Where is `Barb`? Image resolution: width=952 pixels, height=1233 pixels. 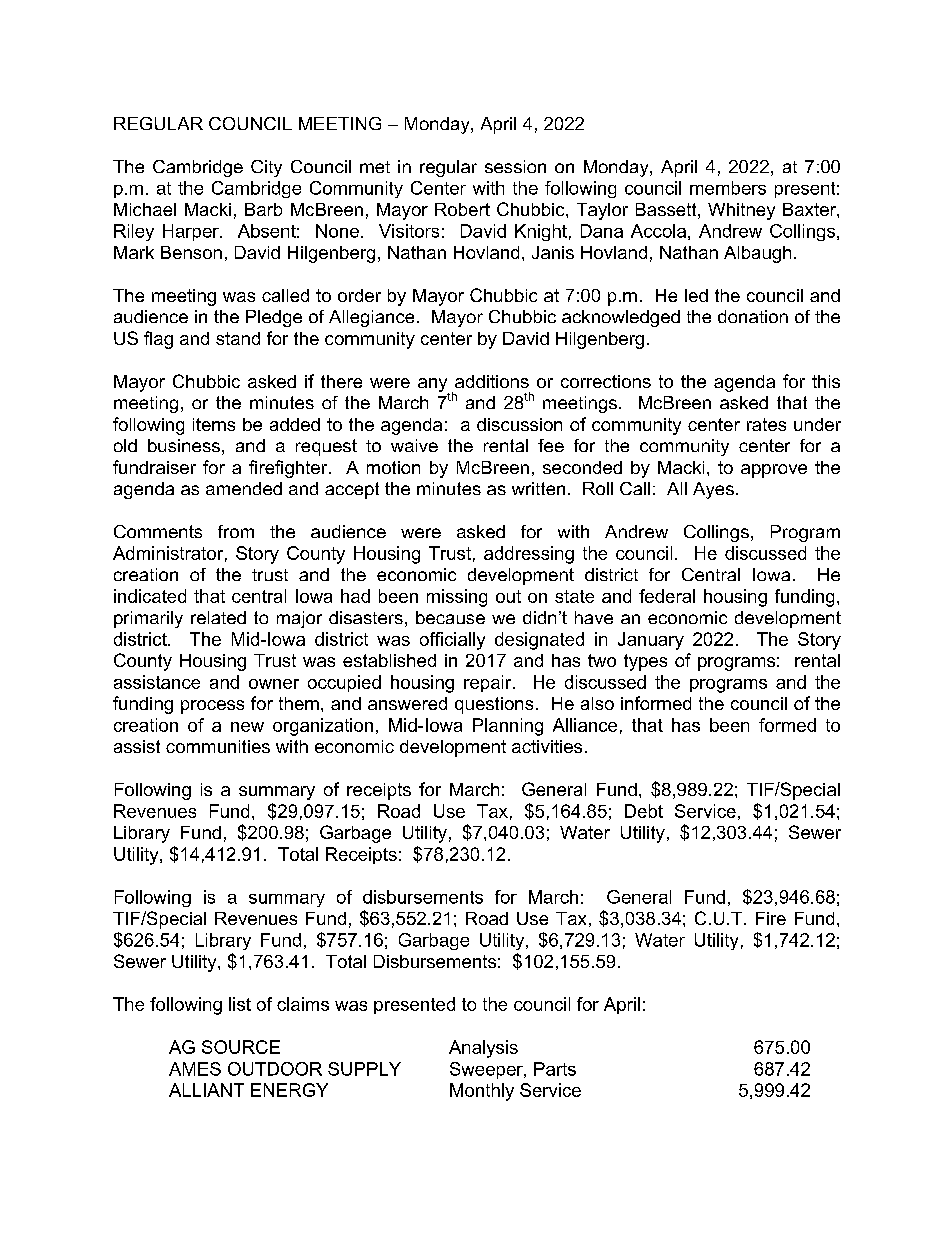 Barb is located at coordinates (263, 209).
